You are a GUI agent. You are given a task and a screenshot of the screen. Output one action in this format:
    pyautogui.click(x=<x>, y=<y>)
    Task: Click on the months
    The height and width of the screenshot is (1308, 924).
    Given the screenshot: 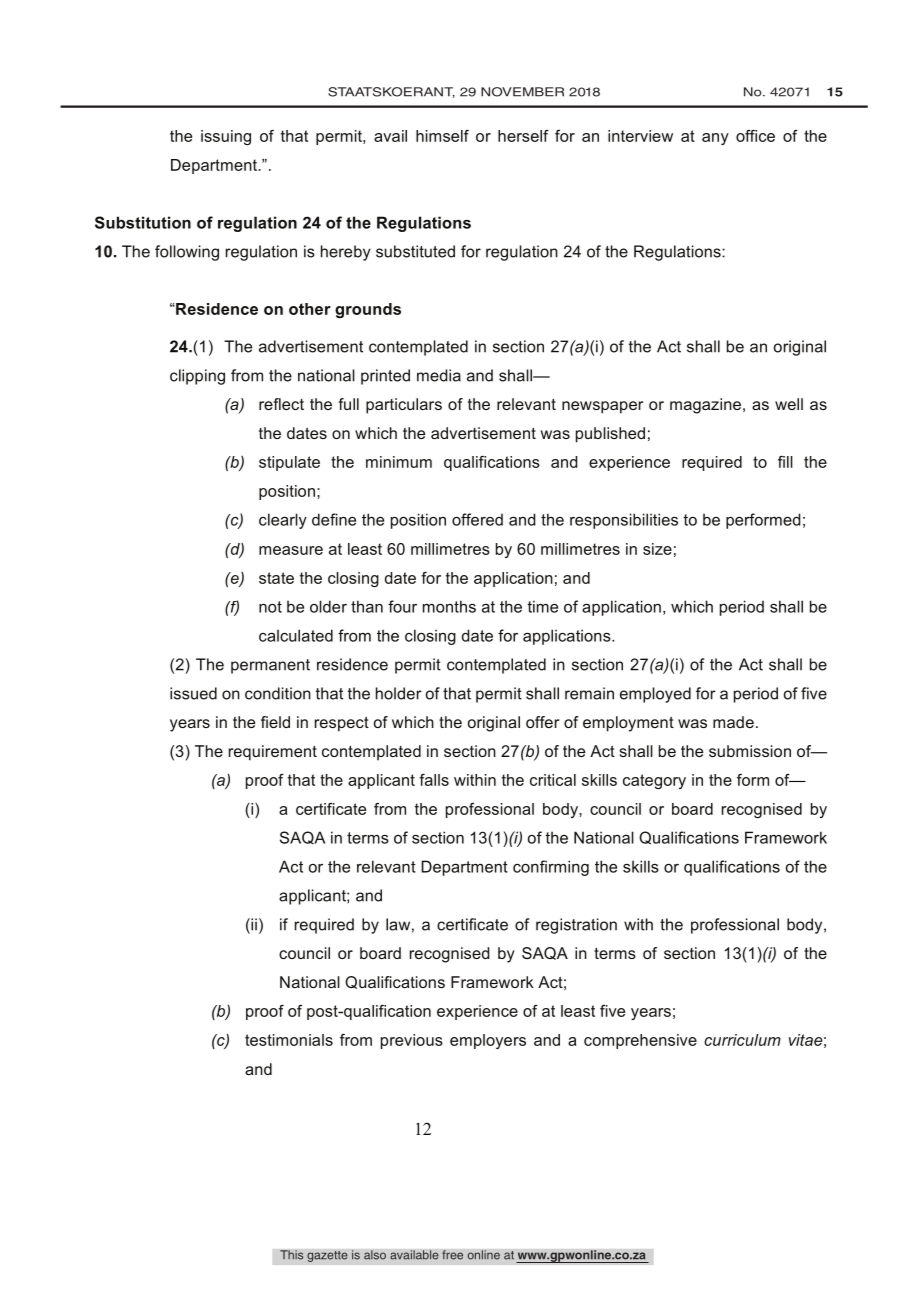 What is the action you would take?
    pyautogui.click(x=449, y=606)
